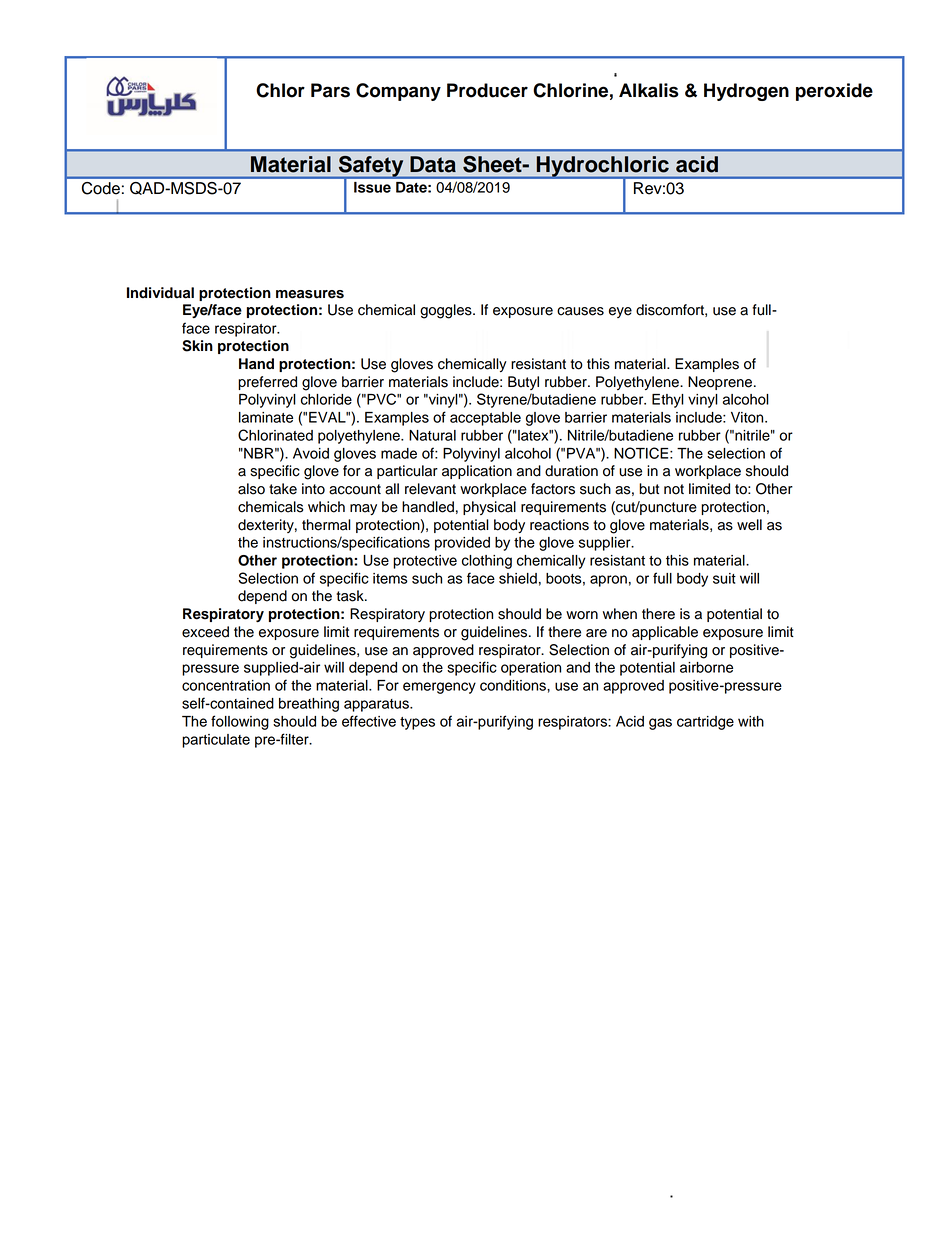 The image size is (952, 1233). Describe the element at coordinates (746, 92) in the screenshot. I see `Hydrogen` at that location.
